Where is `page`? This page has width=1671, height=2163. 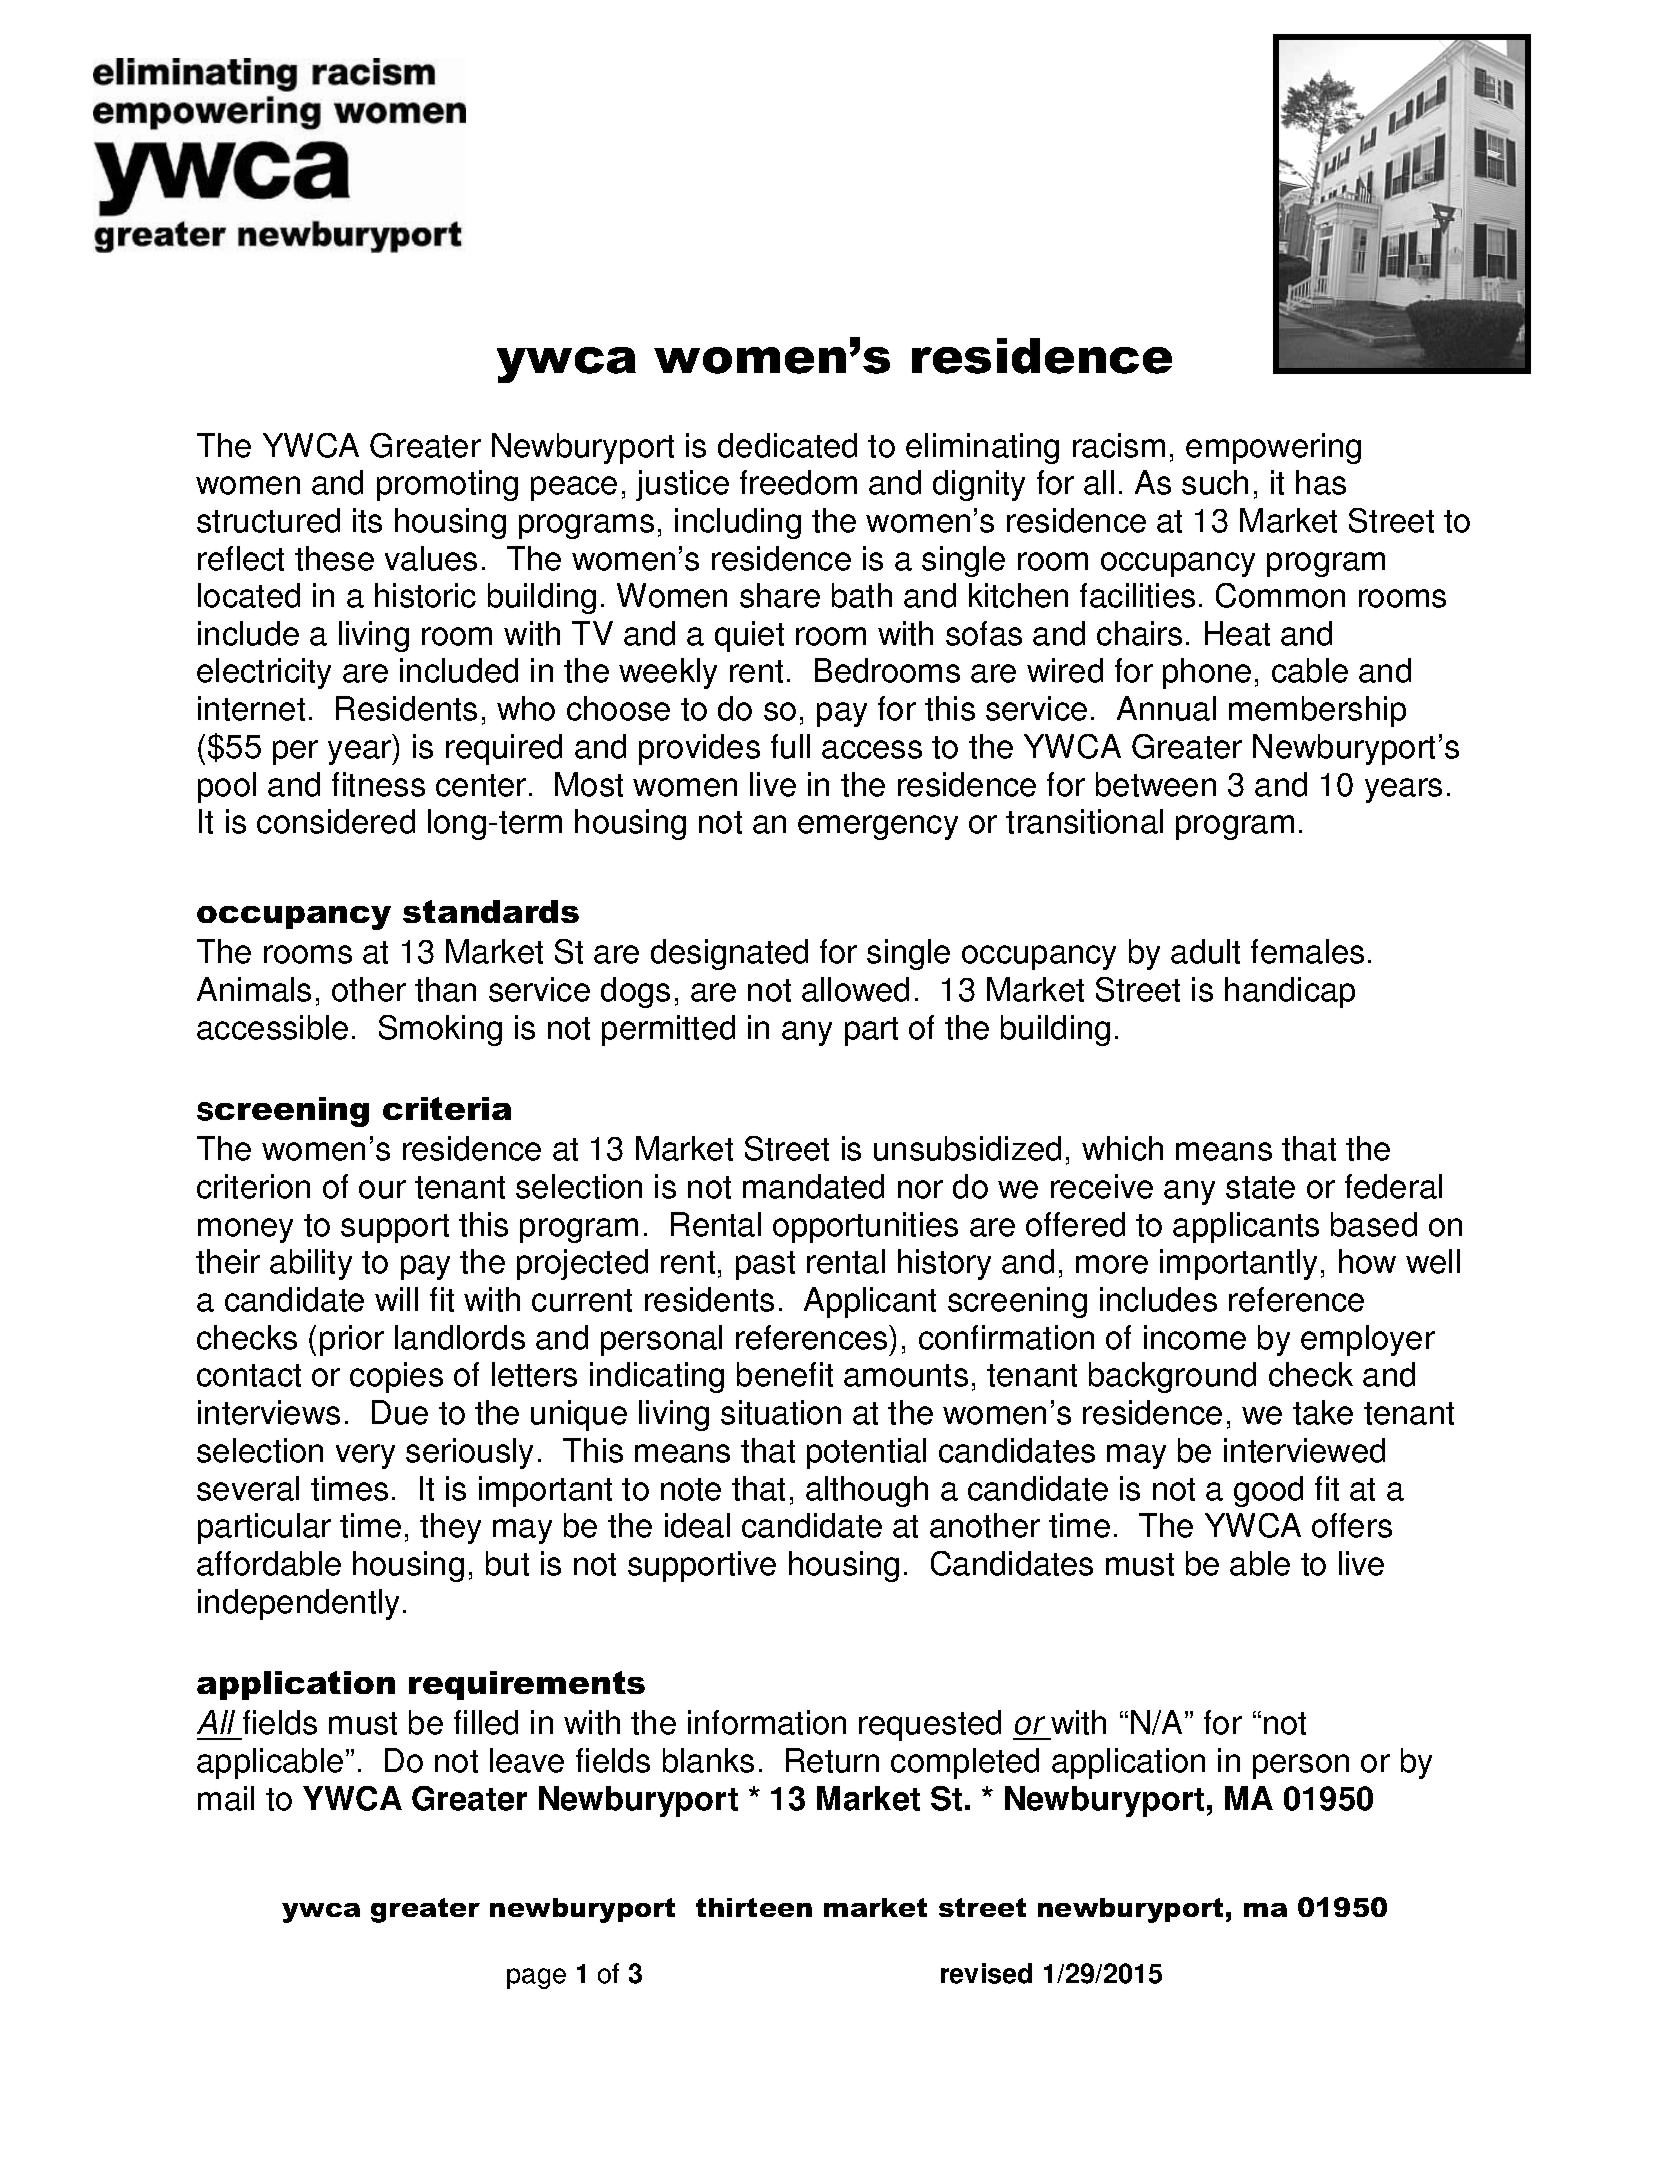 page is located at coordinates (536, 1978).
